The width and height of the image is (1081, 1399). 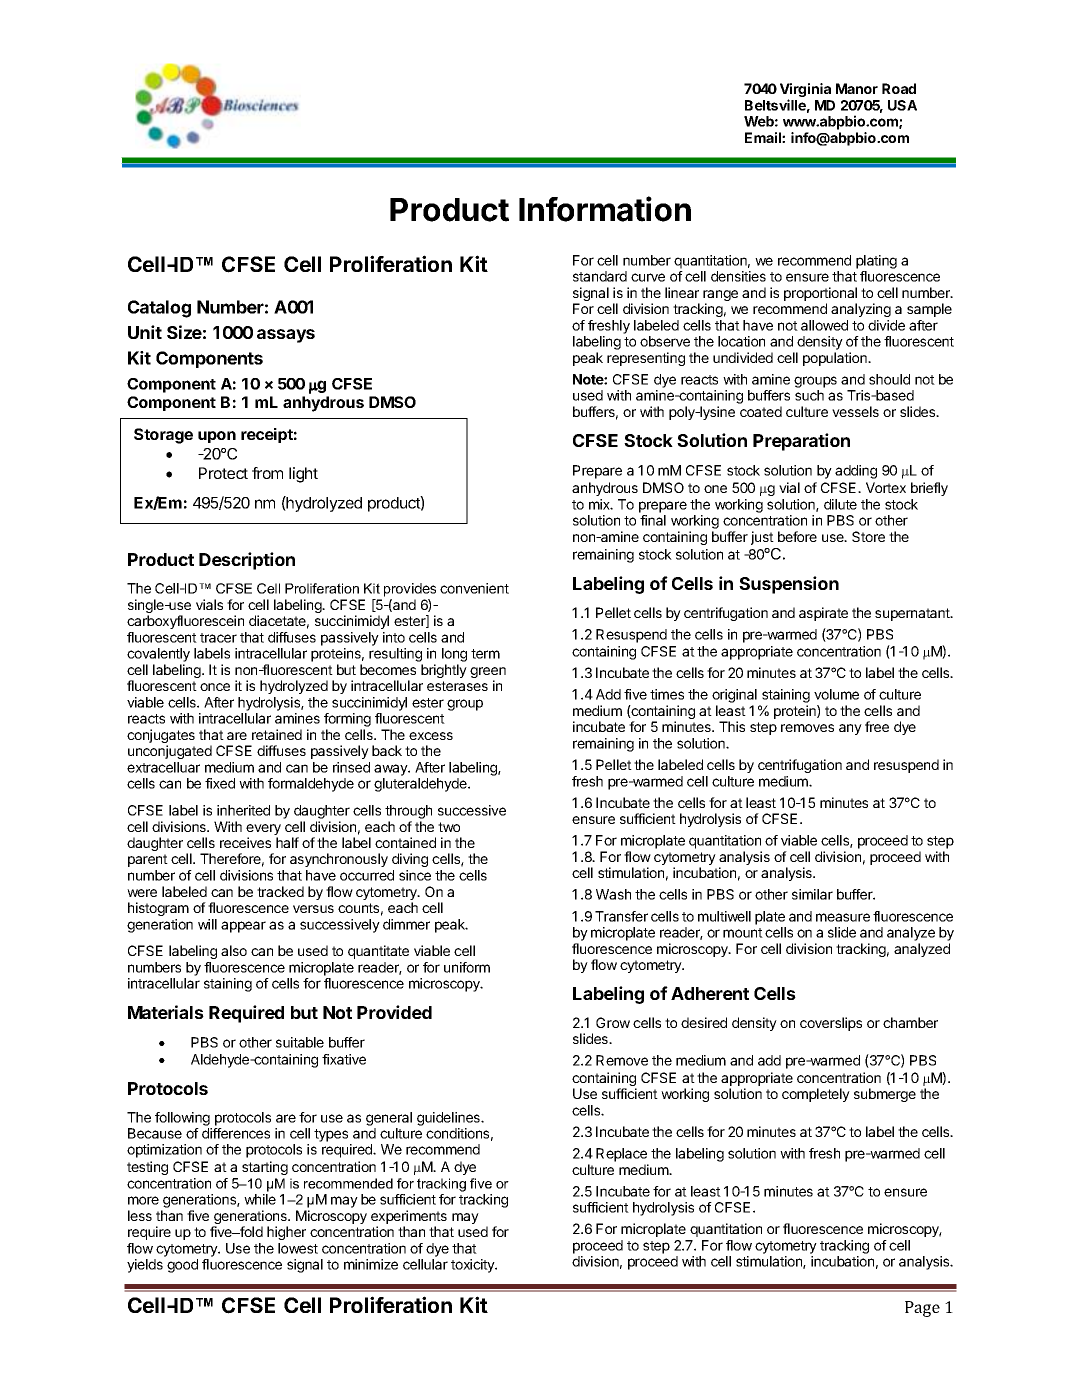 I want to click on Manor, so click(x=857, y=88).
